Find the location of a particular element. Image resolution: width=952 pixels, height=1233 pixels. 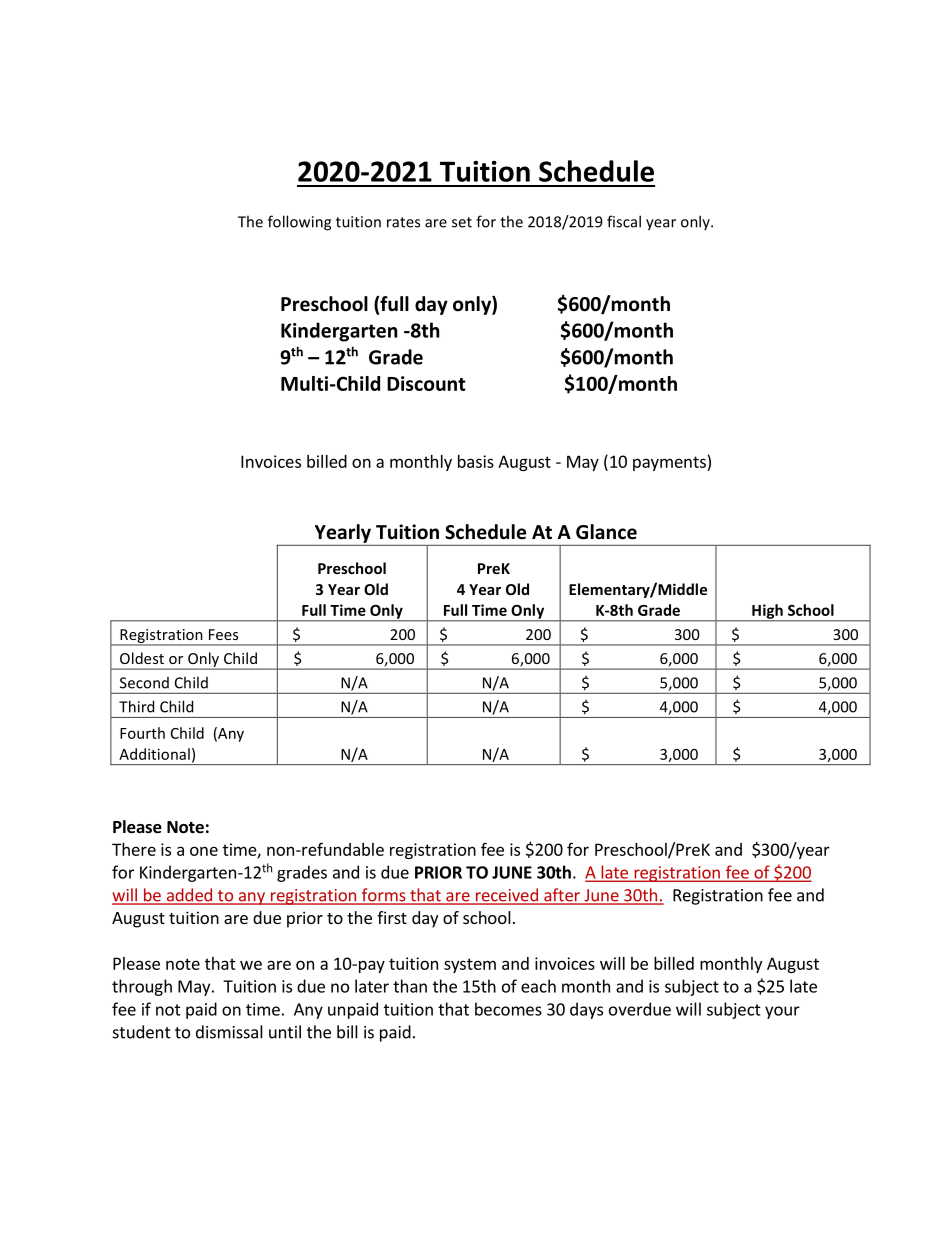

following is located at coordinates (299, 223).
